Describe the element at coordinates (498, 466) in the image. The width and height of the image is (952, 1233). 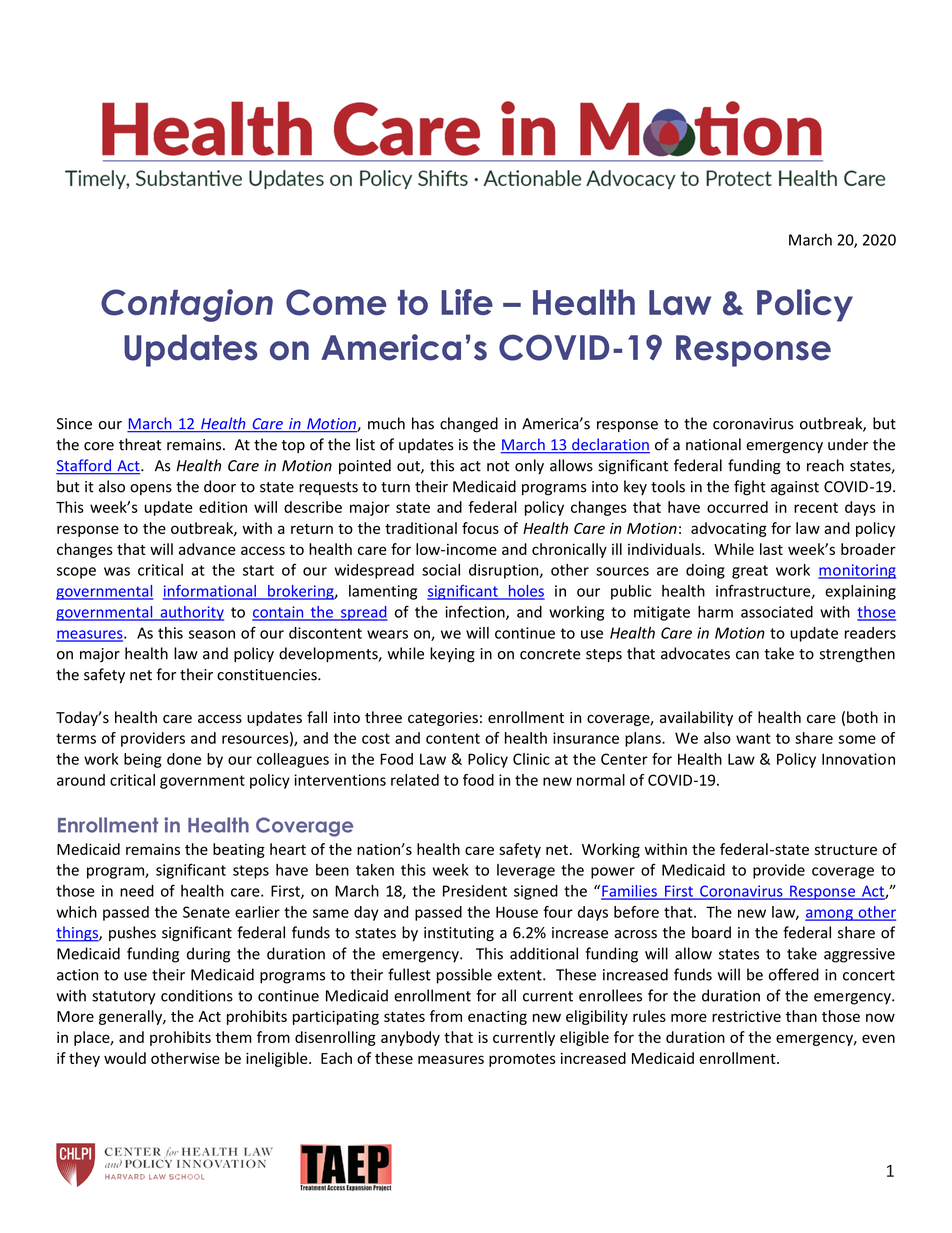
I see `not` at that location.
